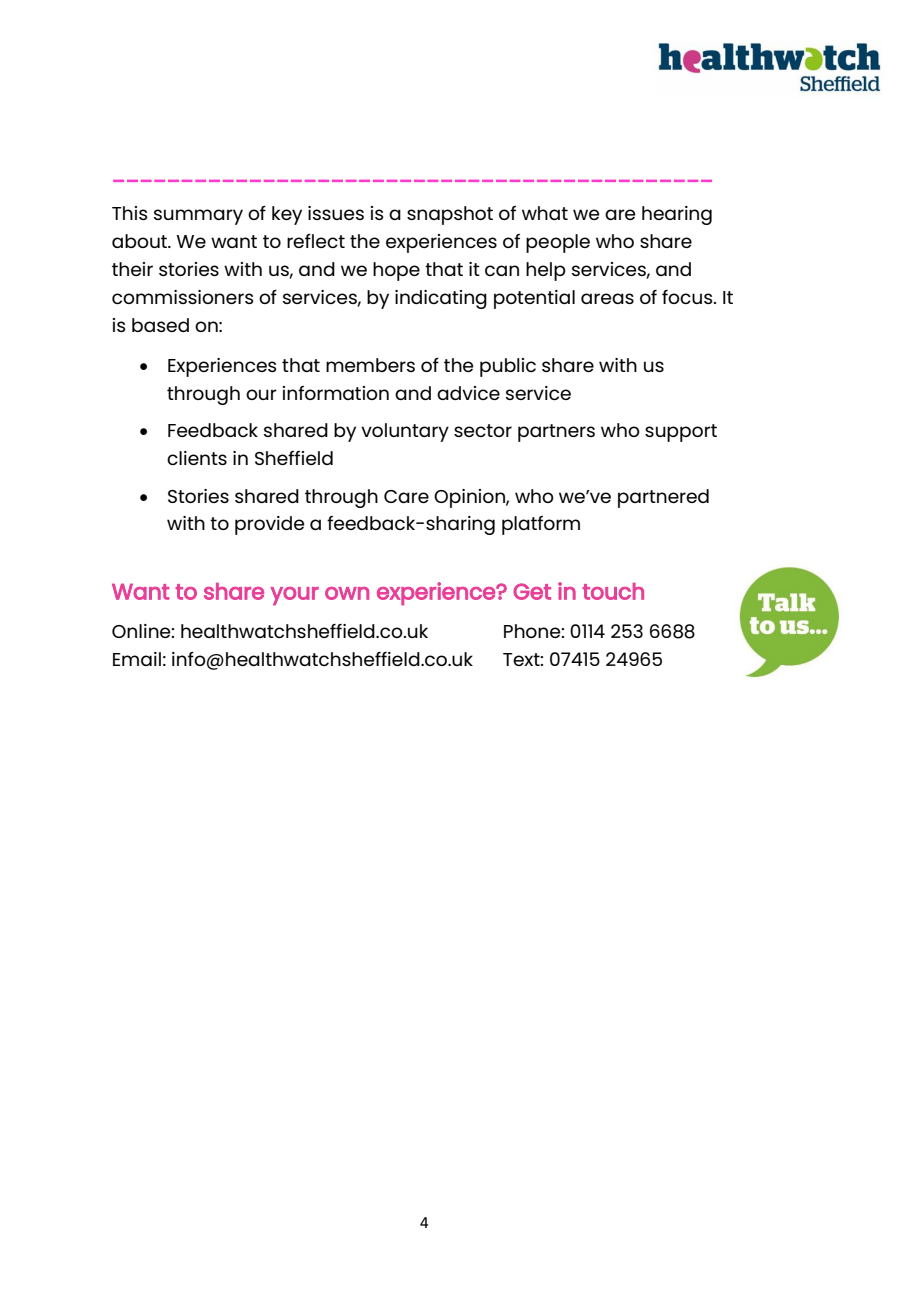 The height and width of the screenshot is (1308, 924). What do you see at coordinates (198, 217) in the screenshot?
I see `summary` at bounding box center [198, 217].
